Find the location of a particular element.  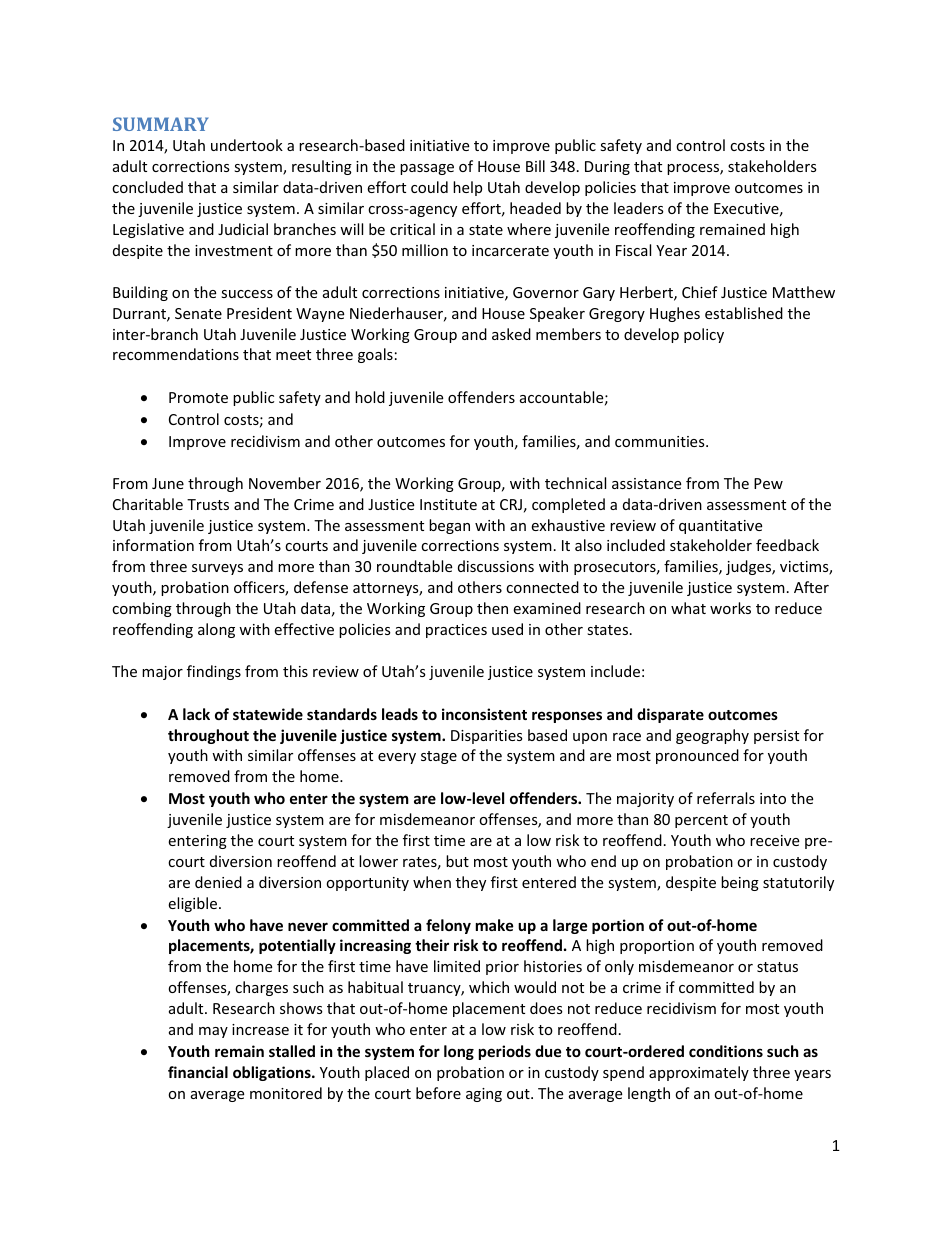

conditions is located at coordinates (726, 1051).
